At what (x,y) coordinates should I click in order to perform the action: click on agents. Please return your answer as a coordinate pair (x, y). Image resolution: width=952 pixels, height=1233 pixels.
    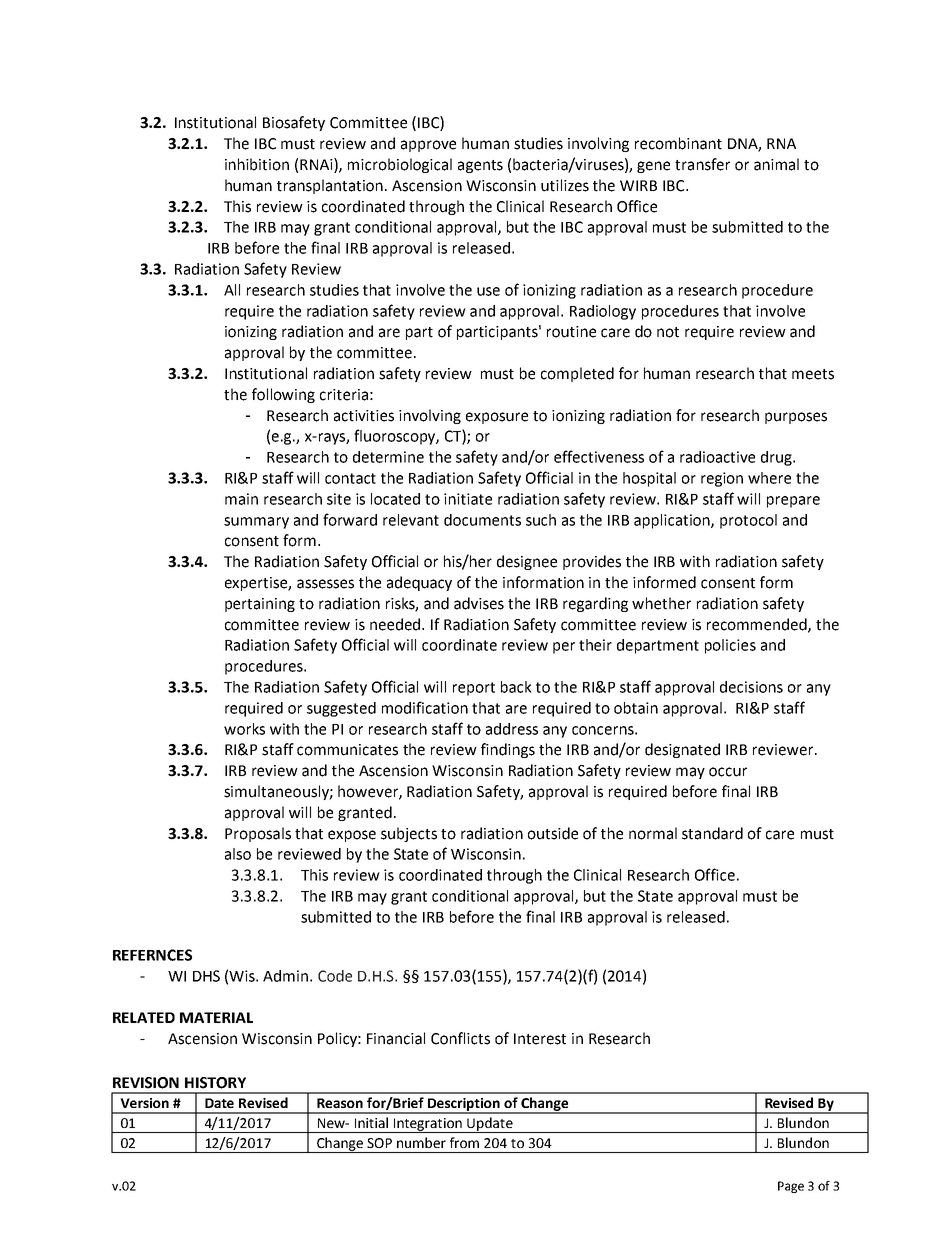
    Looking at the image, I should click on (480, 166).
